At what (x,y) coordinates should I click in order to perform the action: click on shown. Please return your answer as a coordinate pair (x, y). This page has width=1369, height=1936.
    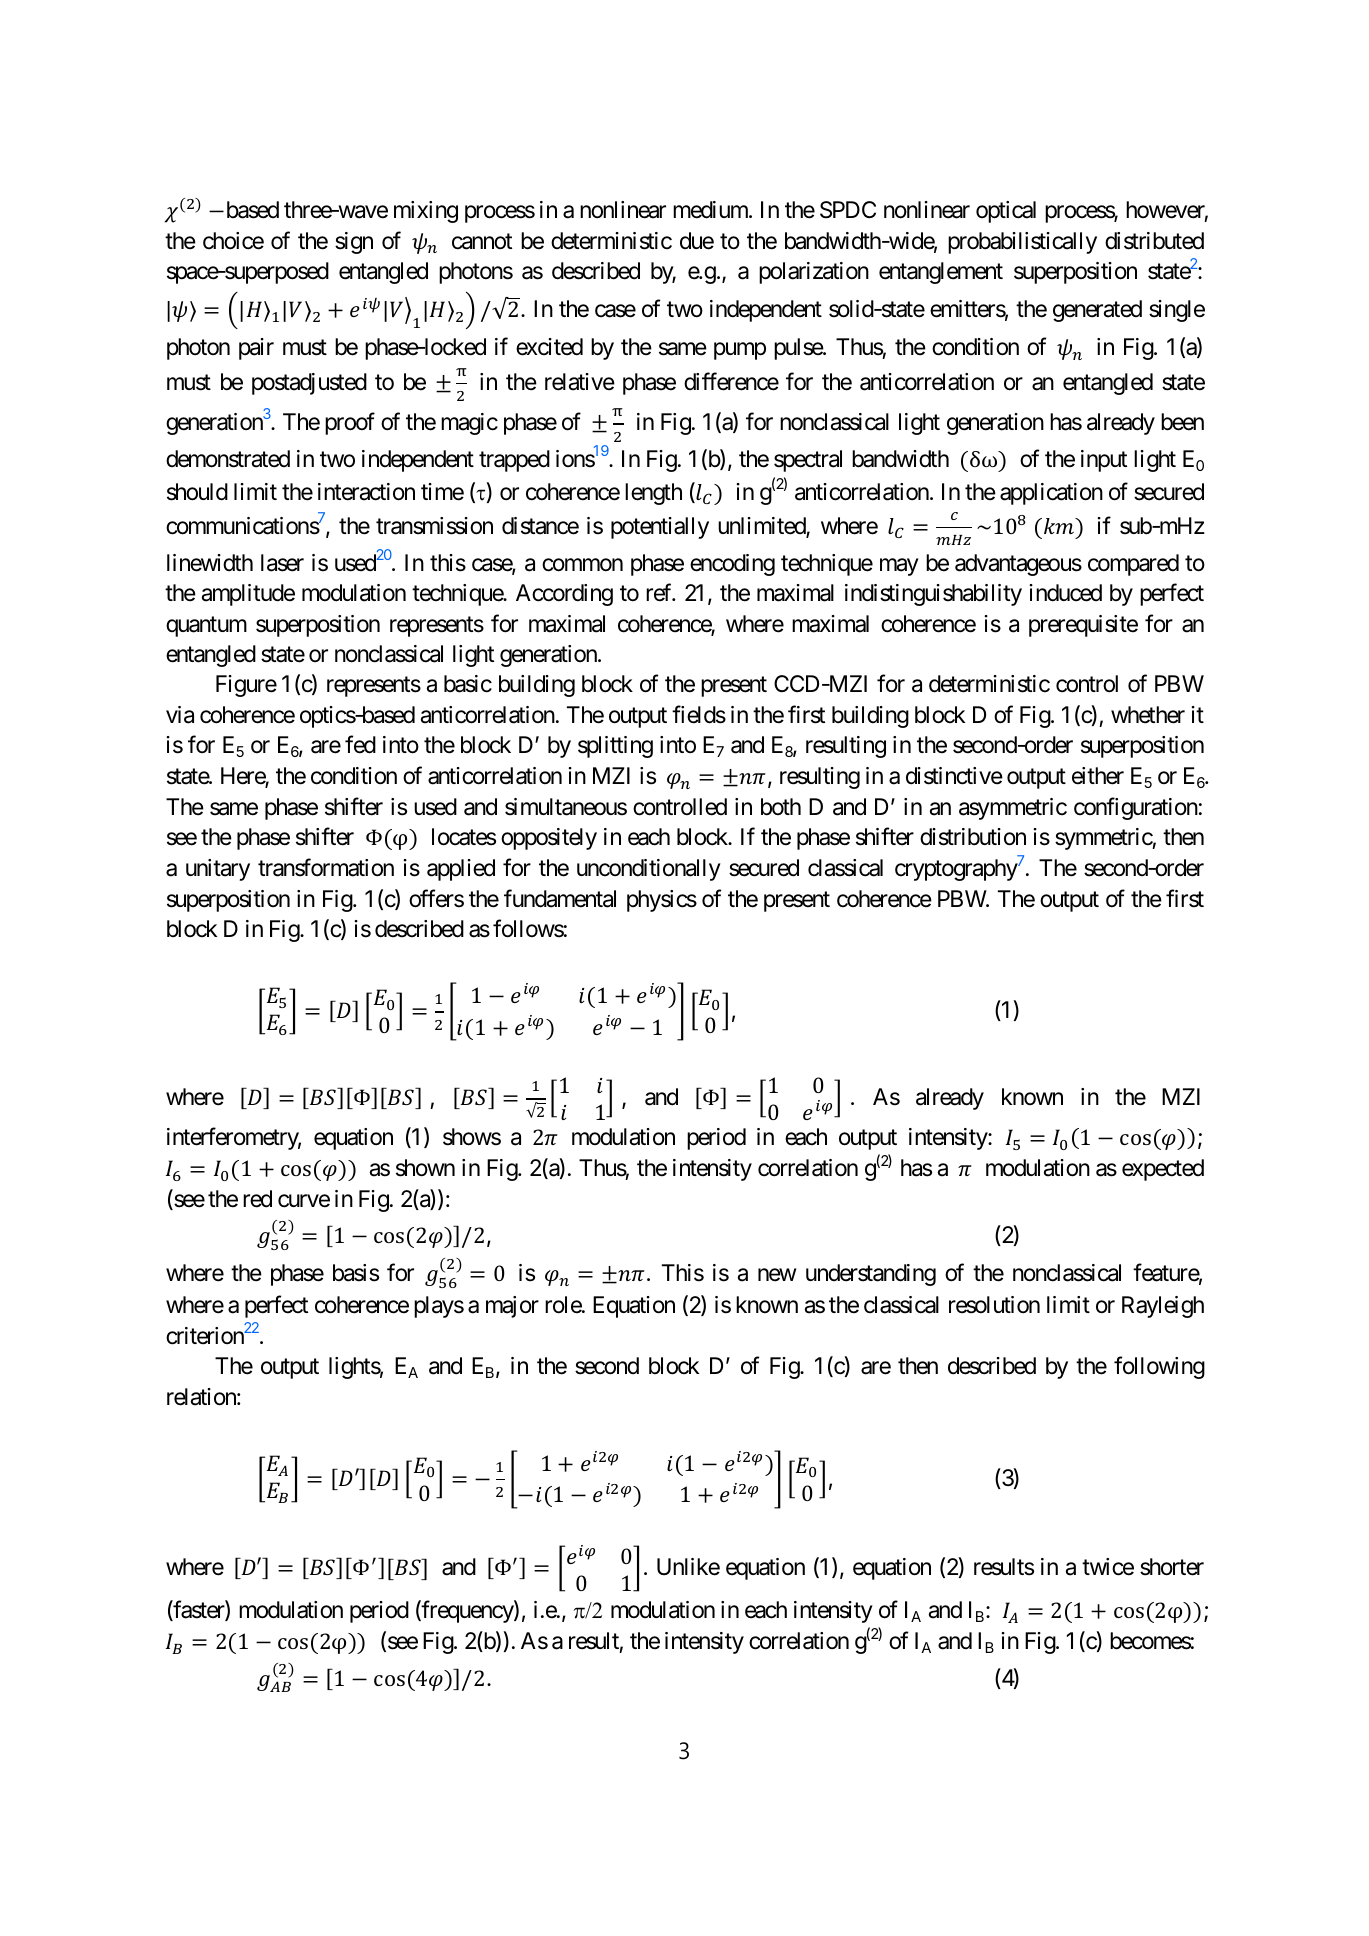
    Looking at the image, I should click on (425, 1168).
